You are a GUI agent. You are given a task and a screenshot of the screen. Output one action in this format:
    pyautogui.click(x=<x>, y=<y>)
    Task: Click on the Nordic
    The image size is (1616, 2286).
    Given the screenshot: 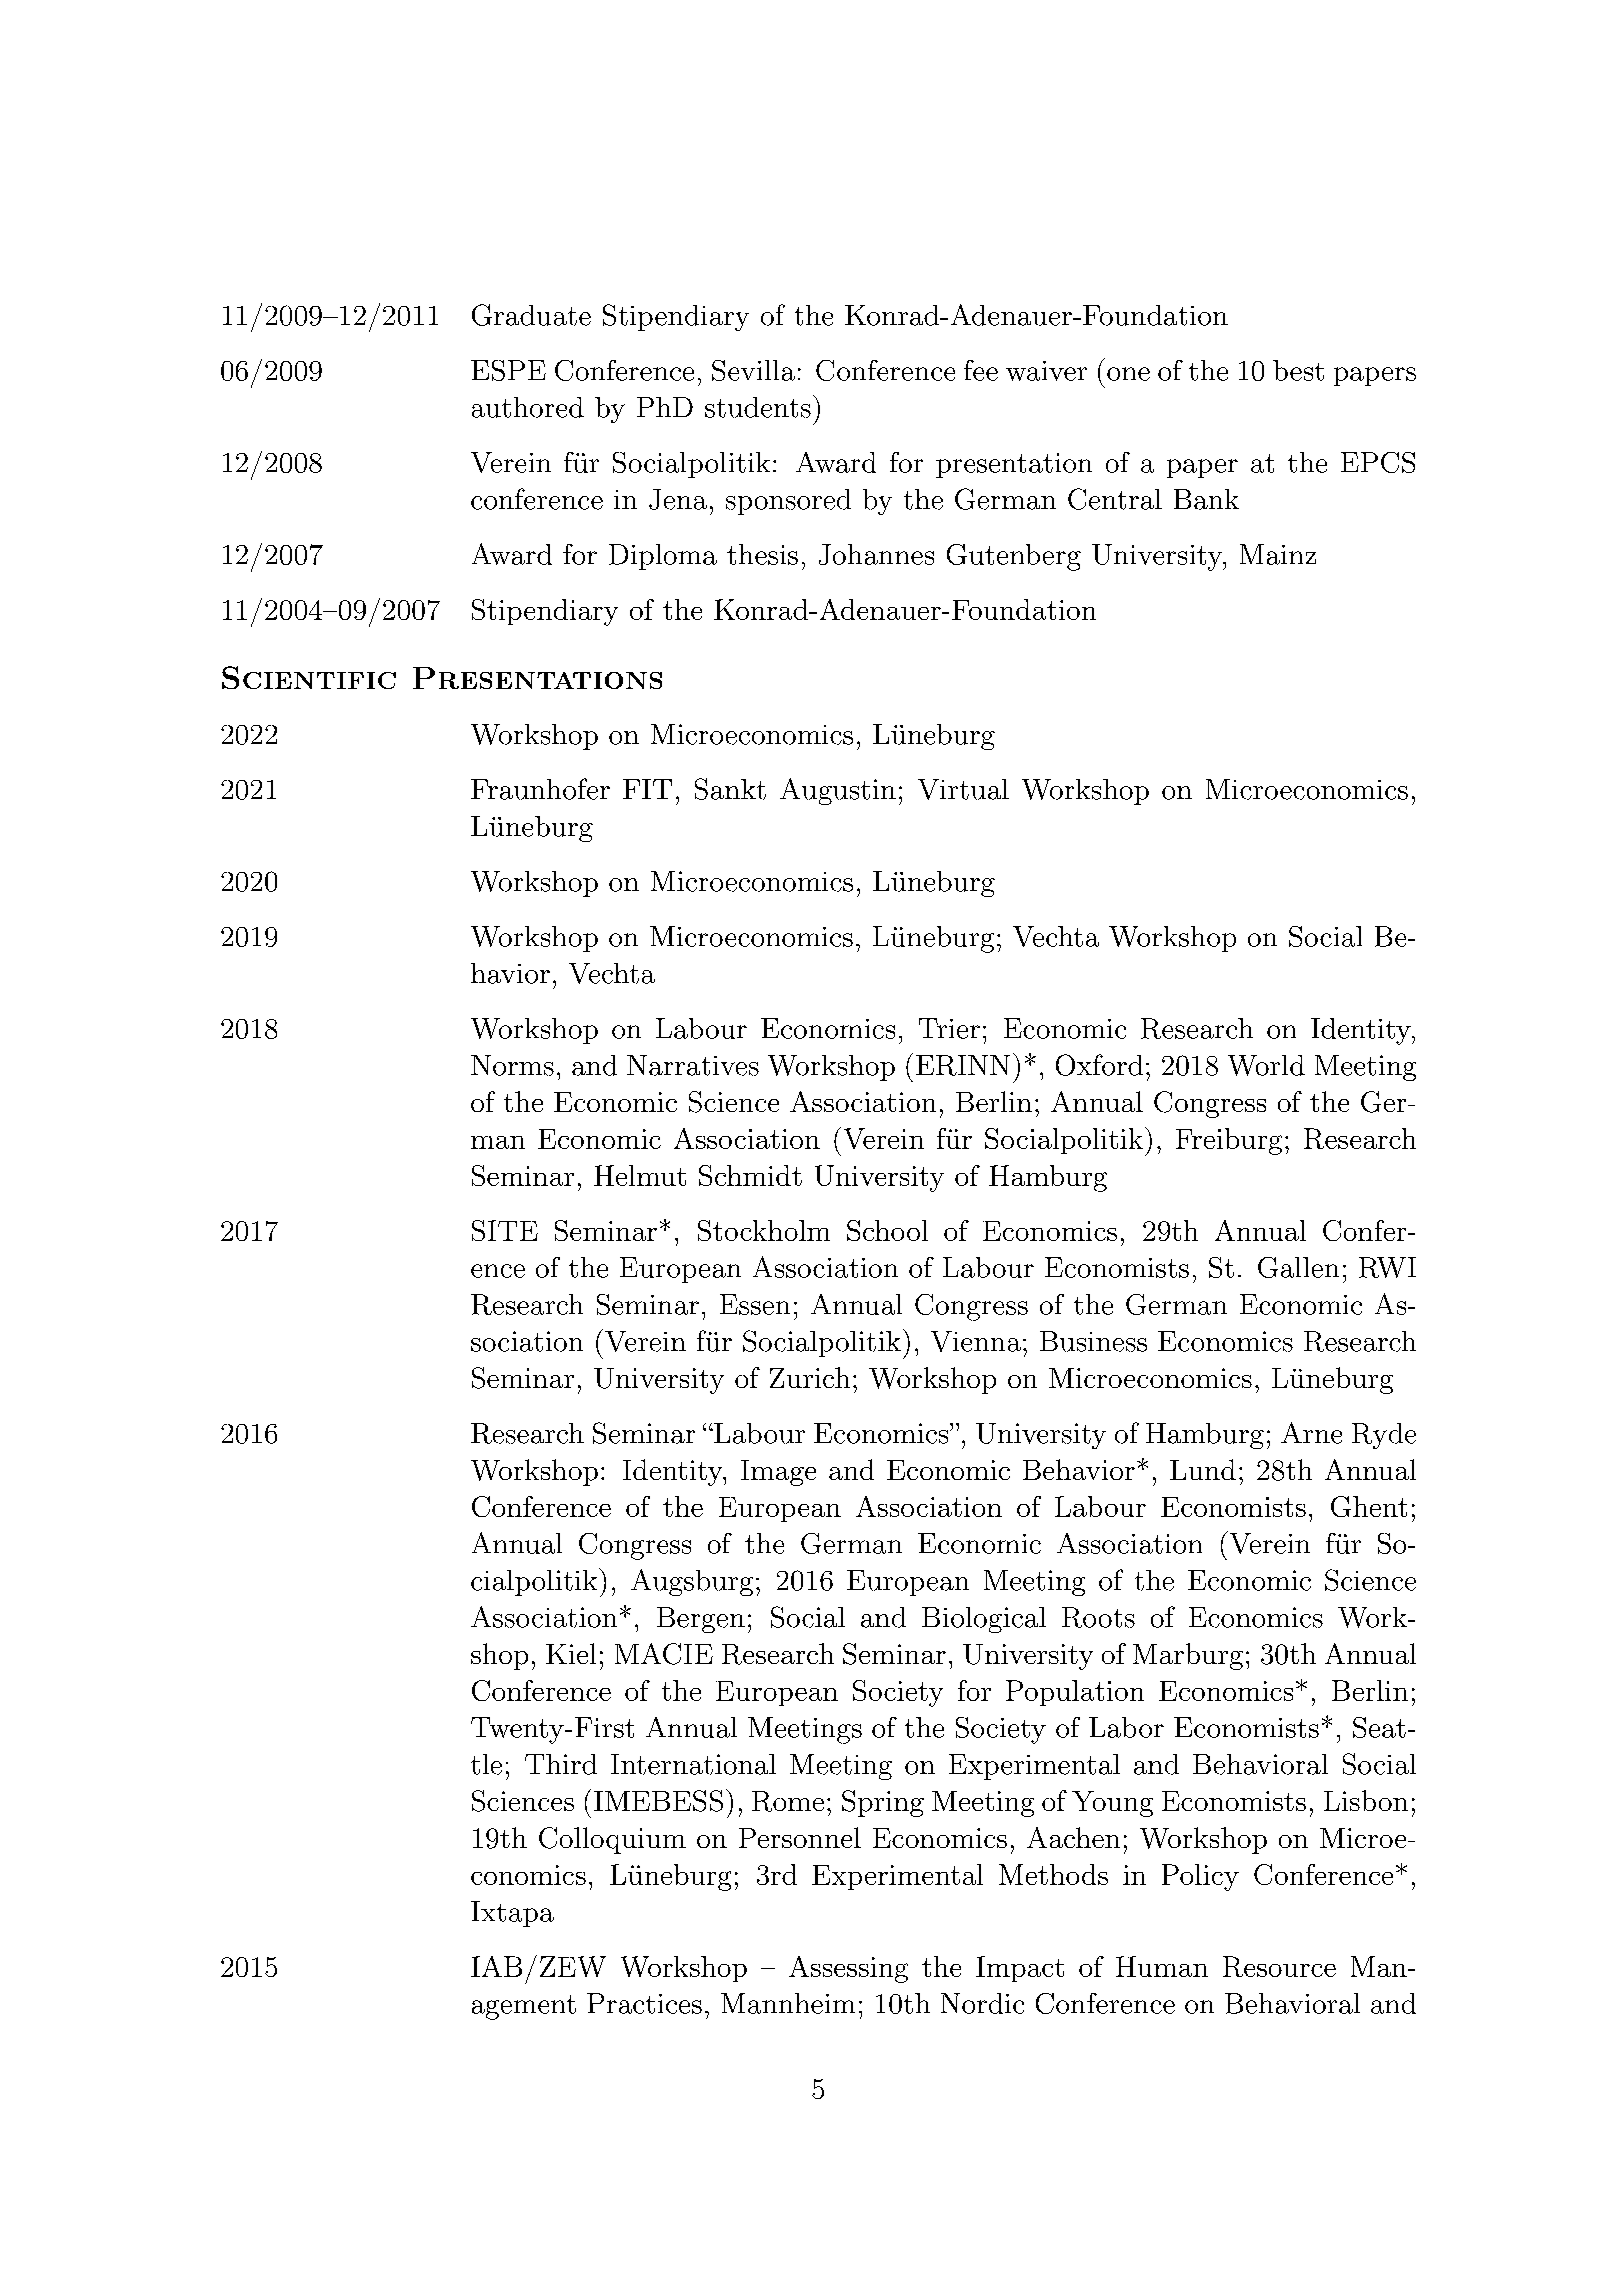 What is the action you would take?
    pyautogui.click(x=982, y=2003)
